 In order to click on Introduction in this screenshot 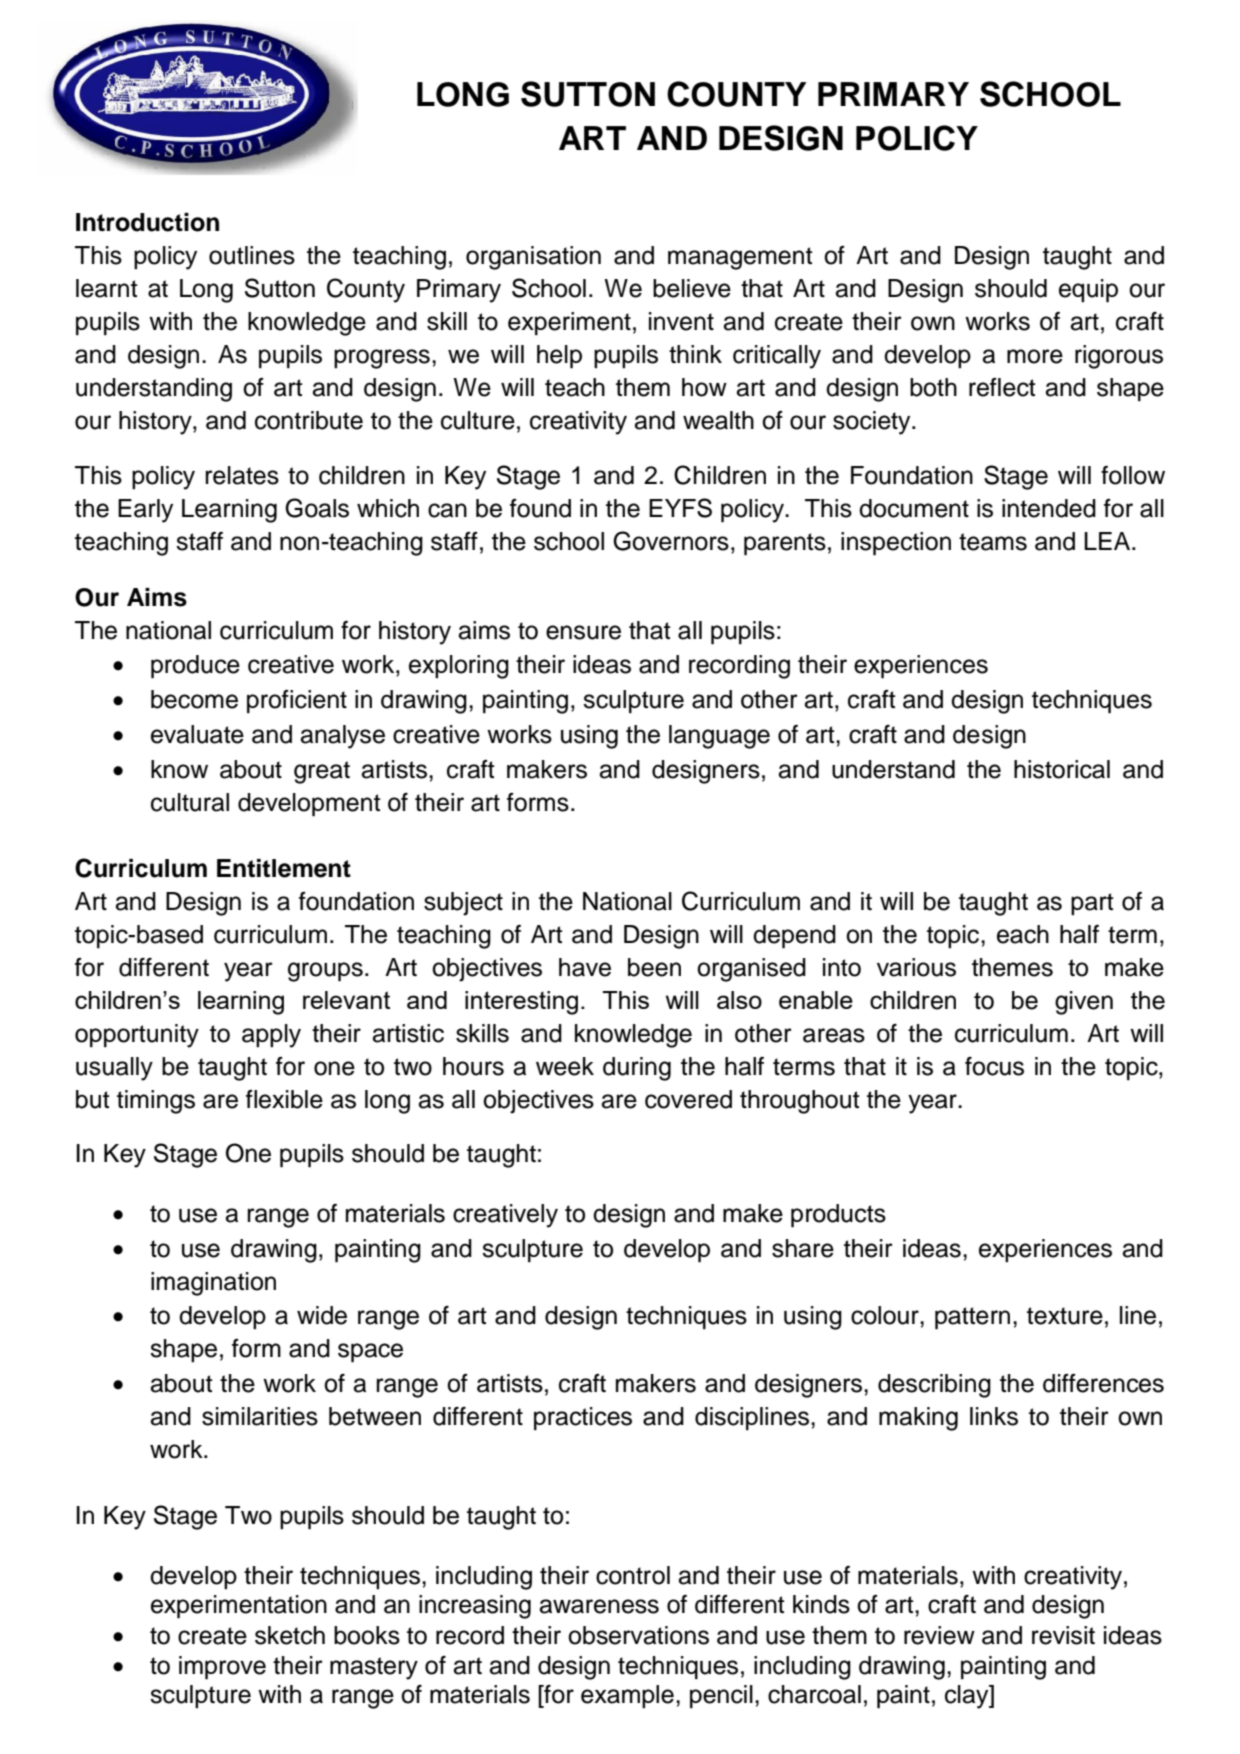, I will do `click(147, 222)`.
